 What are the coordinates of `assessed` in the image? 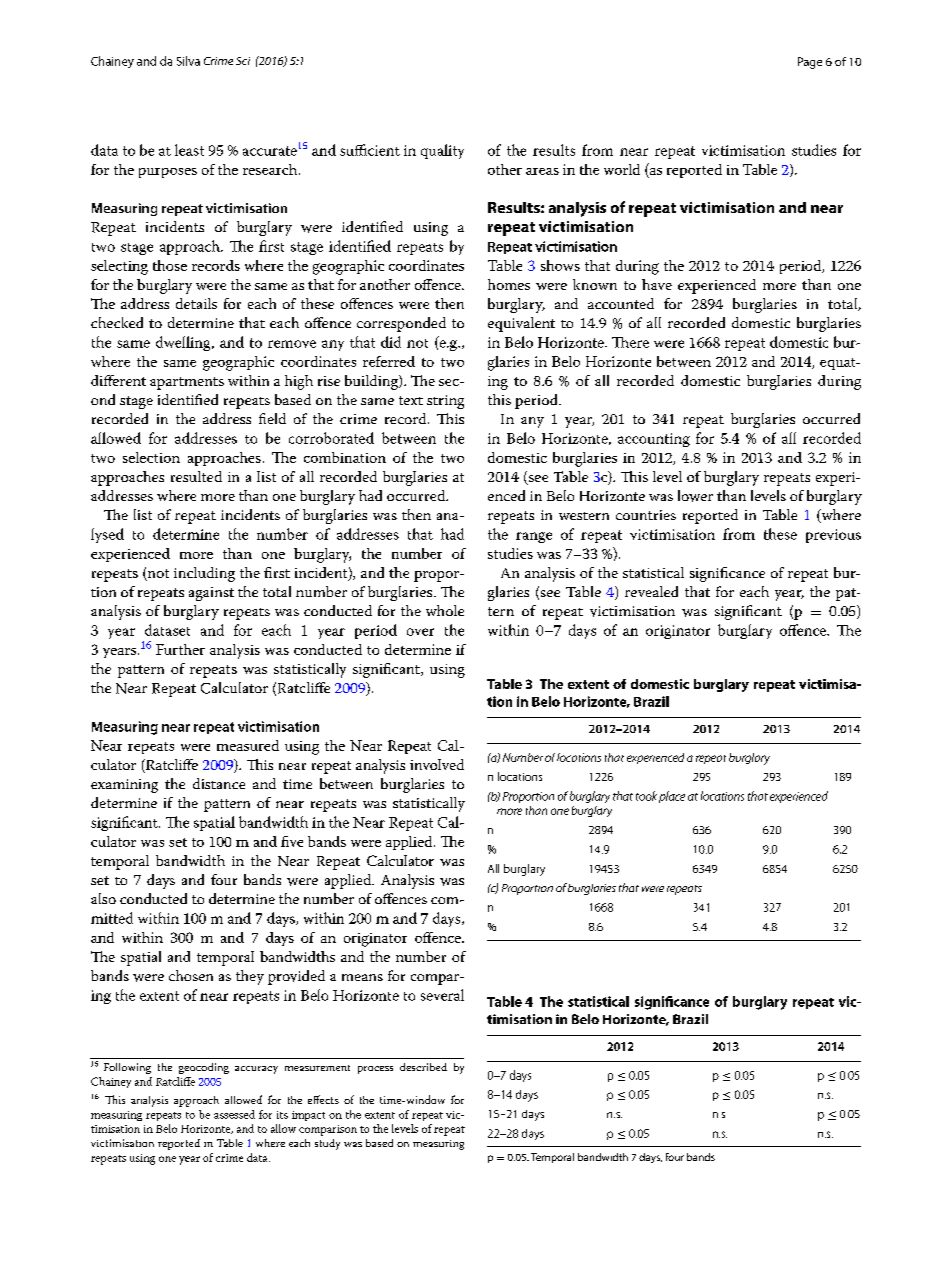 It's located at (234, 1114).
